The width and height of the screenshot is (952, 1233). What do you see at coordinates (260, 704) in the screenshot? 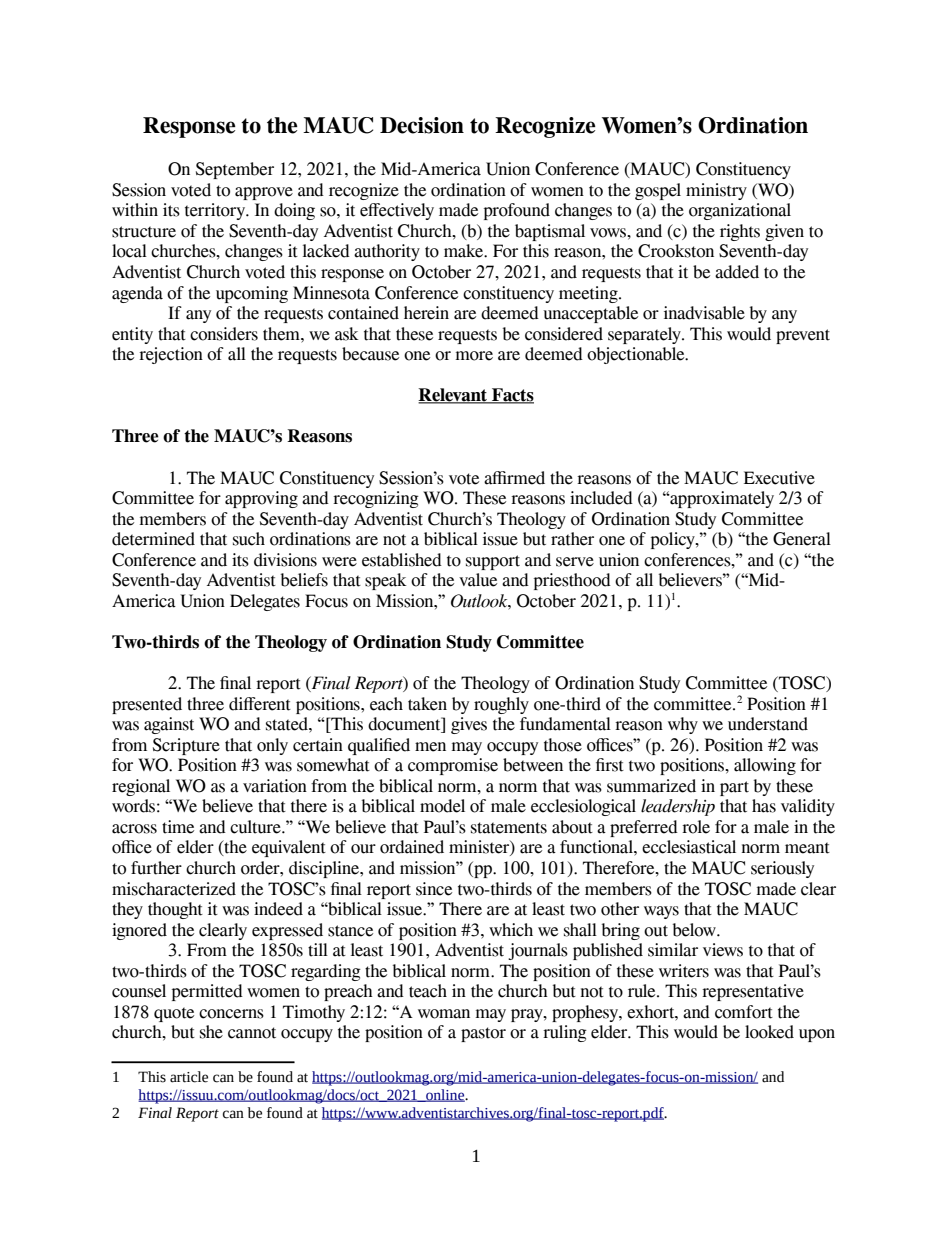
I see `different` at bounding box center [260, 704].
